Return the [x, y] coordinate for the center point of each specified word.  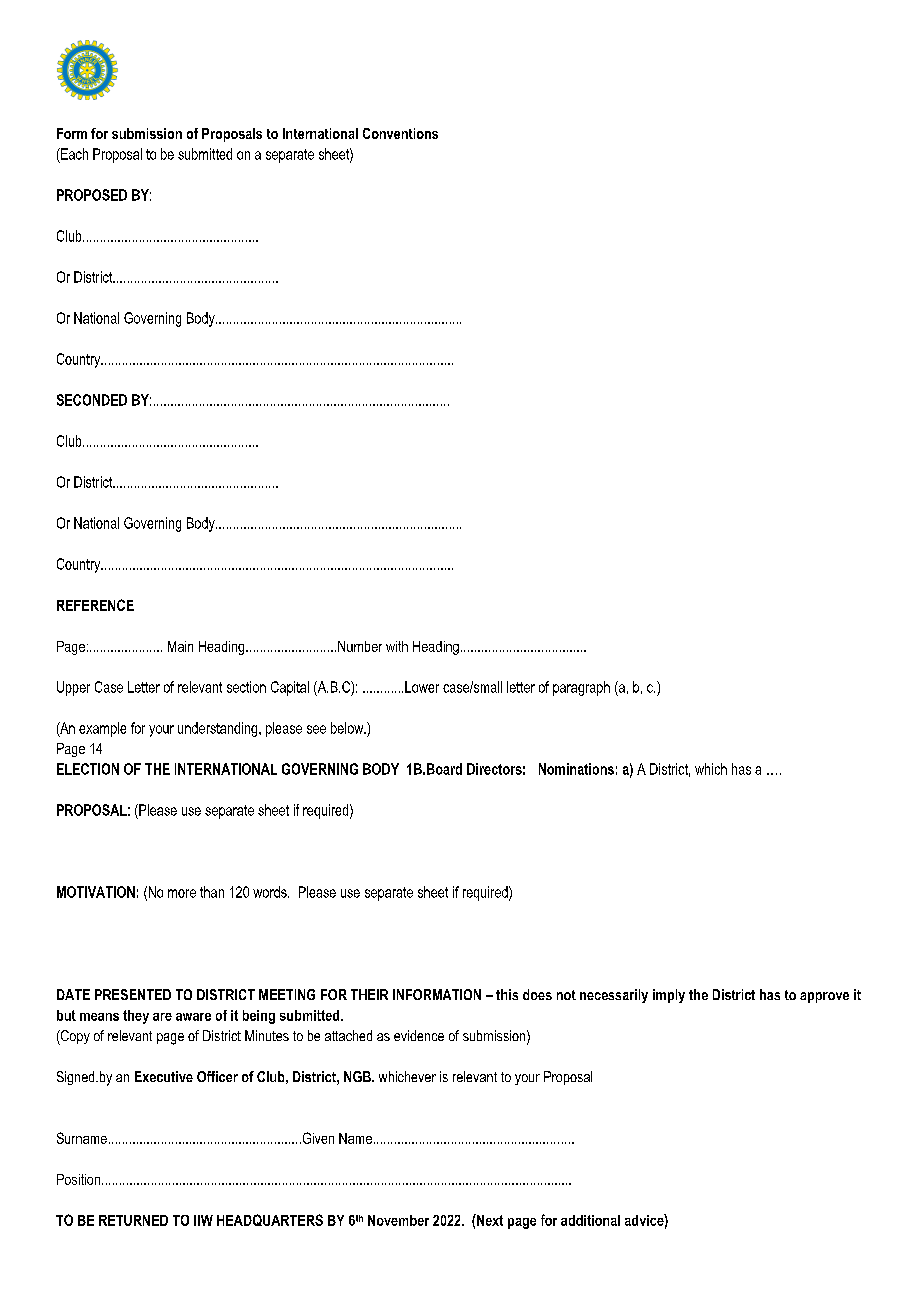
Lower [422, 687]
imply [669, 996]
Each [73, 154]
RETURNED [133, 1220]
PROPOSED [92, 195]
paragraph [581, 688]
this [507, 994]
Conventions [400, 133]
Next [489, 1220]
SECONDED [92, 400]
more [182, 893]
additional [590, 1220]
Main [180, 646]
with [397, 646]
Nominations [576, 769]
